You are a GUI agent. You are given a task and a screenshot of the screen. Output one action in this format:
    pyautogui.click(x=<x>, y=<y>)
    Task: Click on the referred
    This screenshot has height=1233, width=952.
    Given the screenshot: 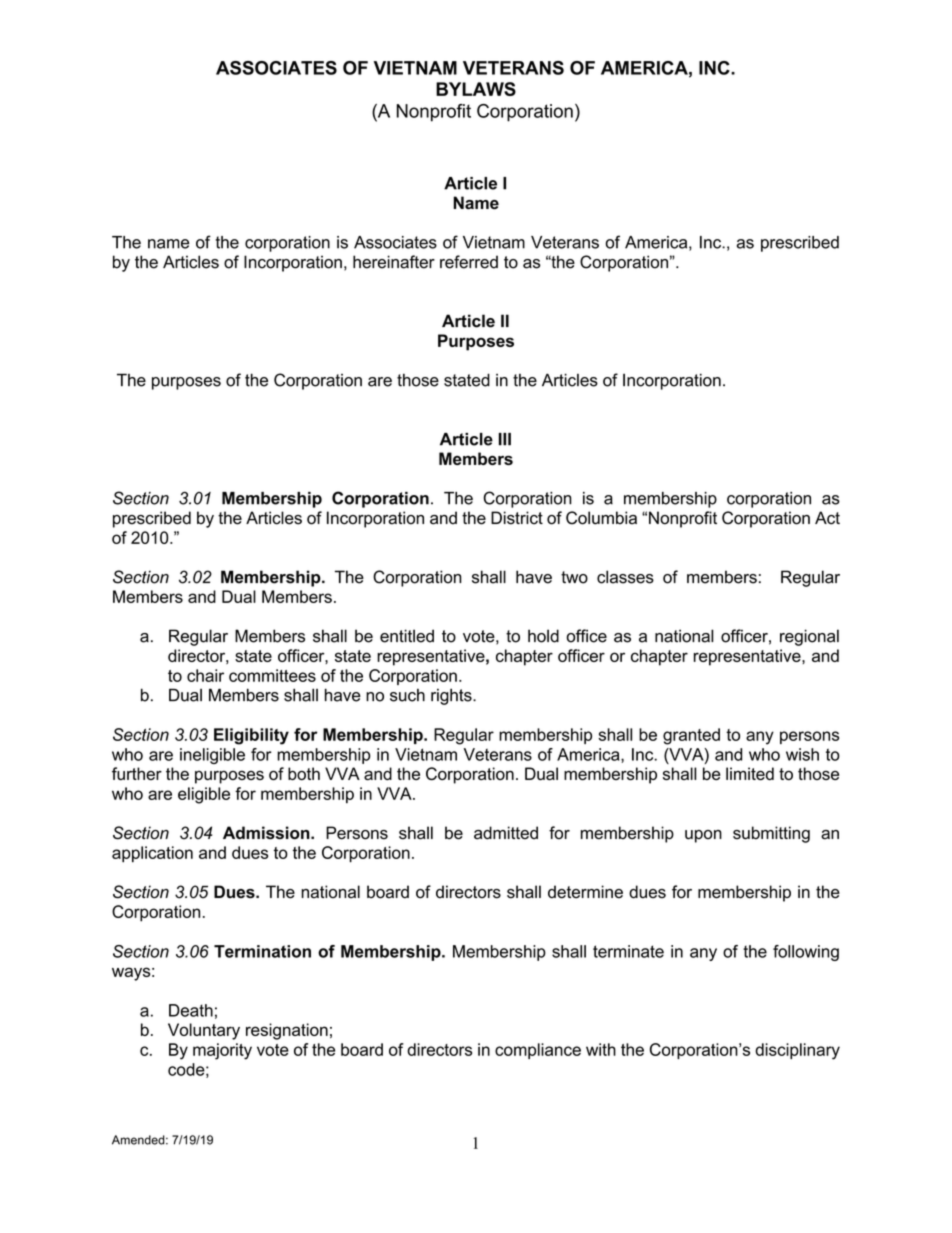 What is the action you would take?
    pyautogui.click(x=469, y=262)
